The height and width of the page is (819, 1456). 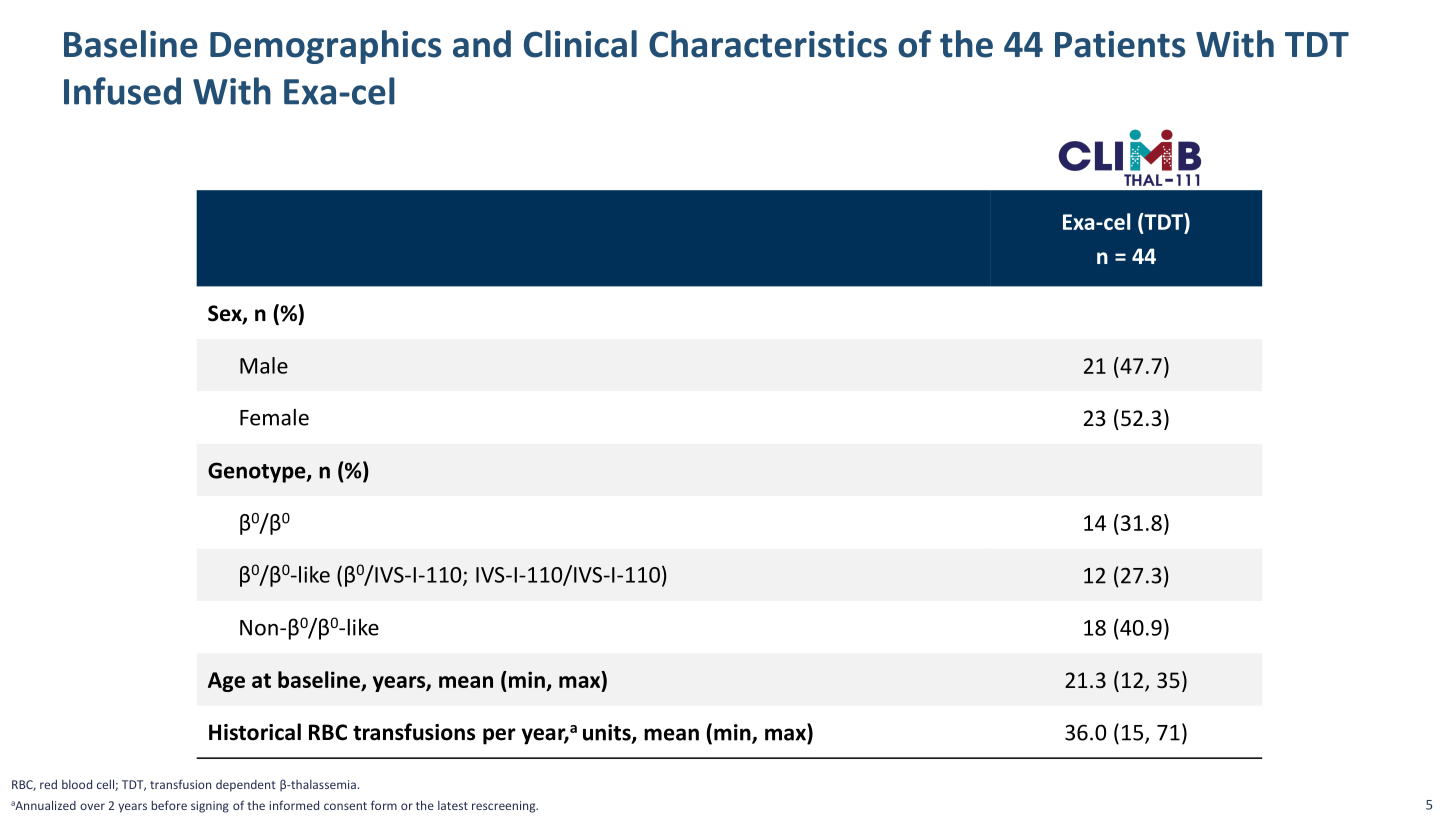 What do you see at coordinates (608, 733) in the page?
I see `units` at bounding box center [608, 733].
